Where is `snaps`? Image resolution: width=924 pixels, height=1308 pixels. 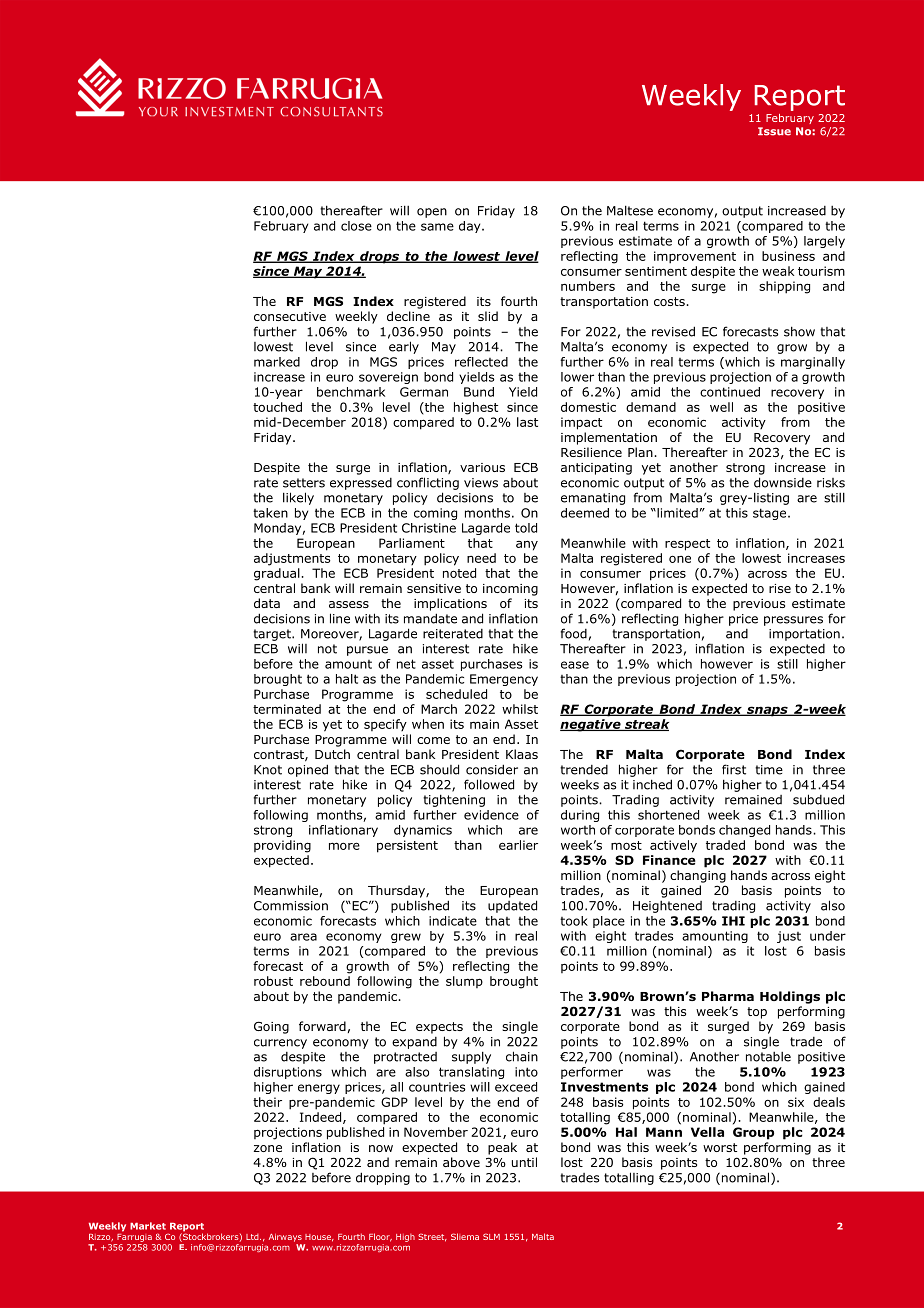
snaps is located at coordinates (767, 711).
